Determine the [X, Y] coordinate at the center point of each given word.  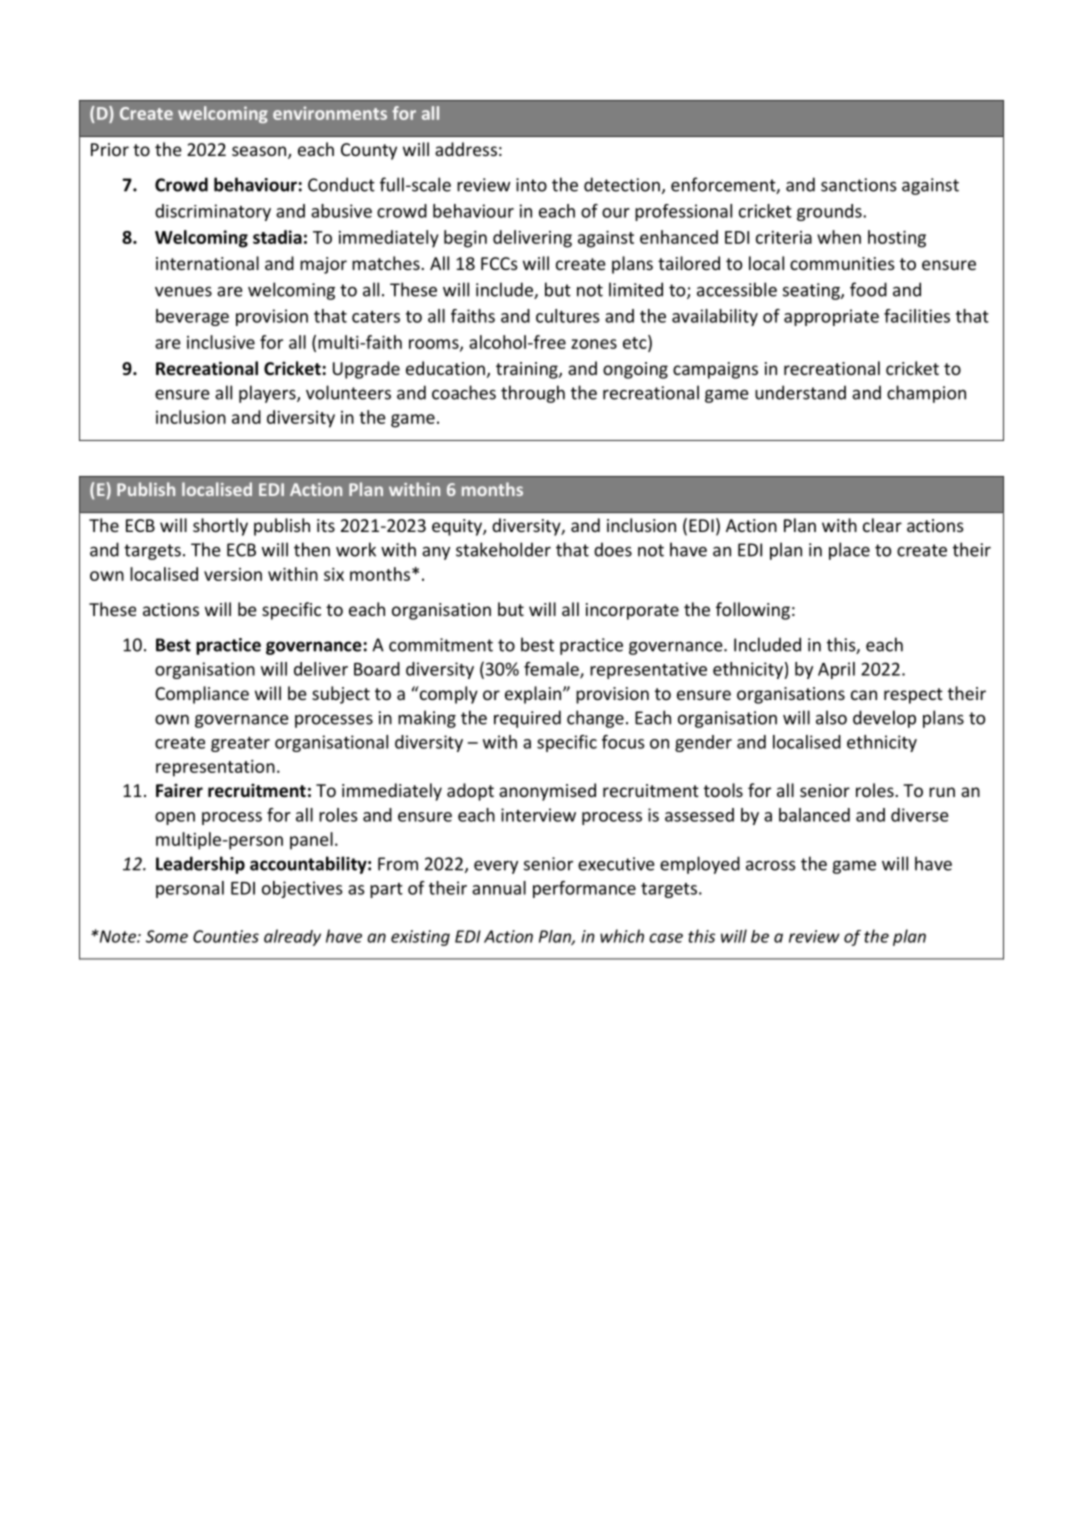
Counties [226, 936]
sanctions [859, 185]
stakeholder [503, 549]
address [466, 149]
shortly [220, 527]
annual [499, 888]
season [260, 152]
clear [882, 525]
